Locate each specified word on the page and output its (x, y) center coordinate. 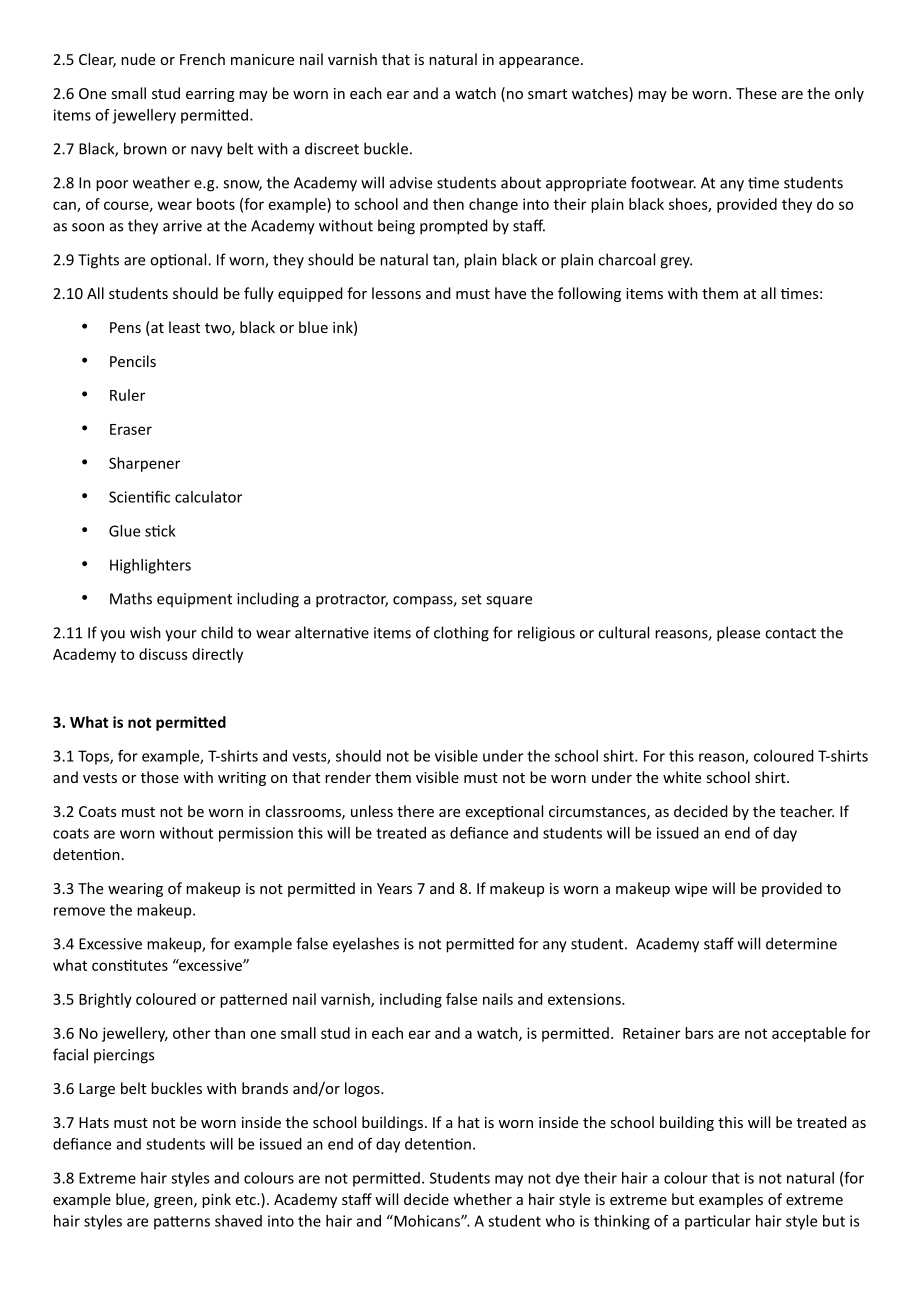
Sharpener (144, 464)
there (415, 811)
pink (216, 1200)
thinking (622, 1222)
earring (210, 95)
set (472, 599)
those (160, 777)
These (756, 93)
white (682, 777)
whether (482, 1199)
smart (547, 94)
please (738, 634)
